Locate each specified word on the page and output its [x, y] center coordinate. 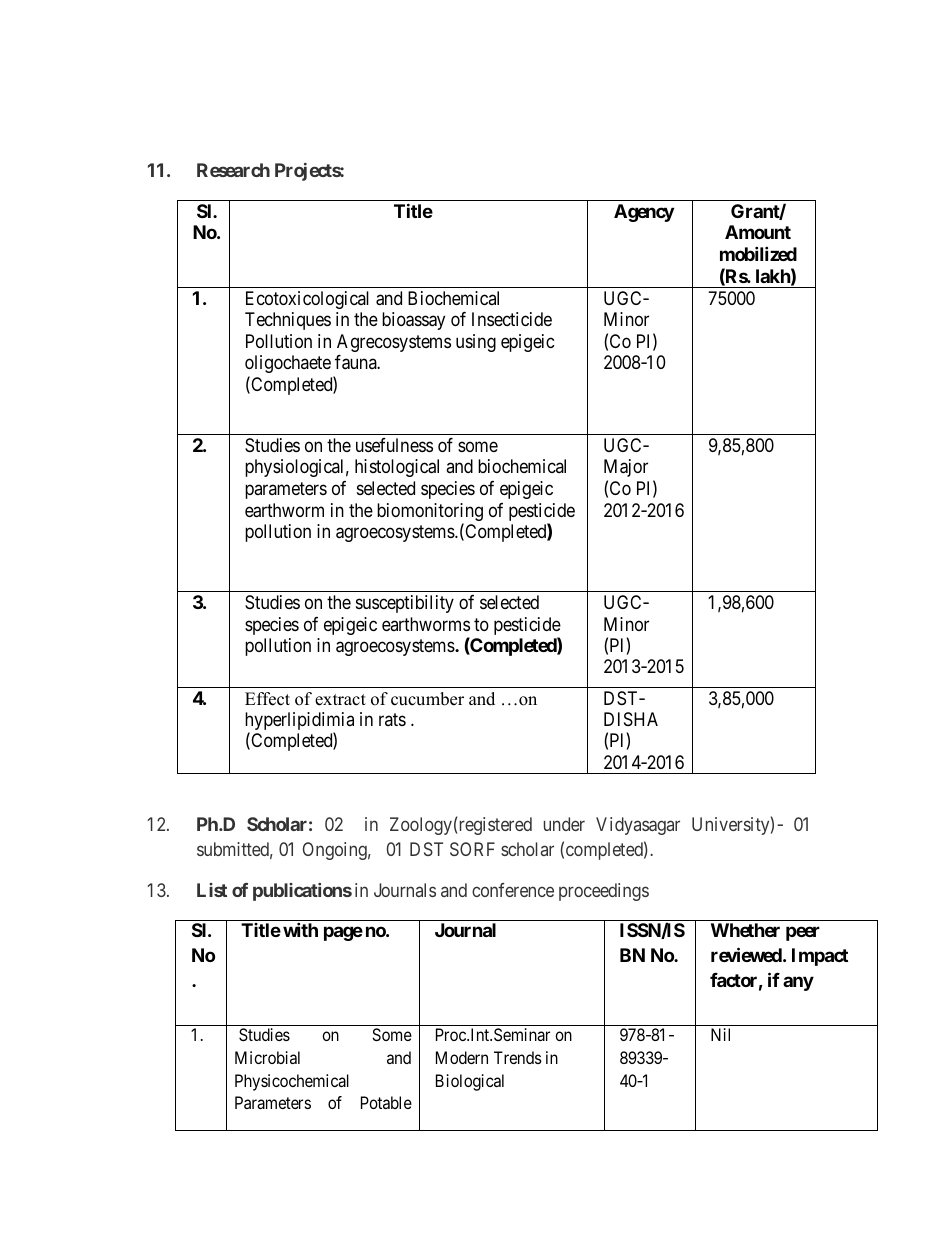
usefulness [394, 445]
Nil [720, 1034]
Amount [758, 232]
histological [397, 468]
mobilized [758, 253]
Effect [267, 699]
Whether [745, 930]
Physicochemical [292, 1082]
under [564, 824]
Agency [644, 213]
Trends [518, 1057]
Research [233, 170]
